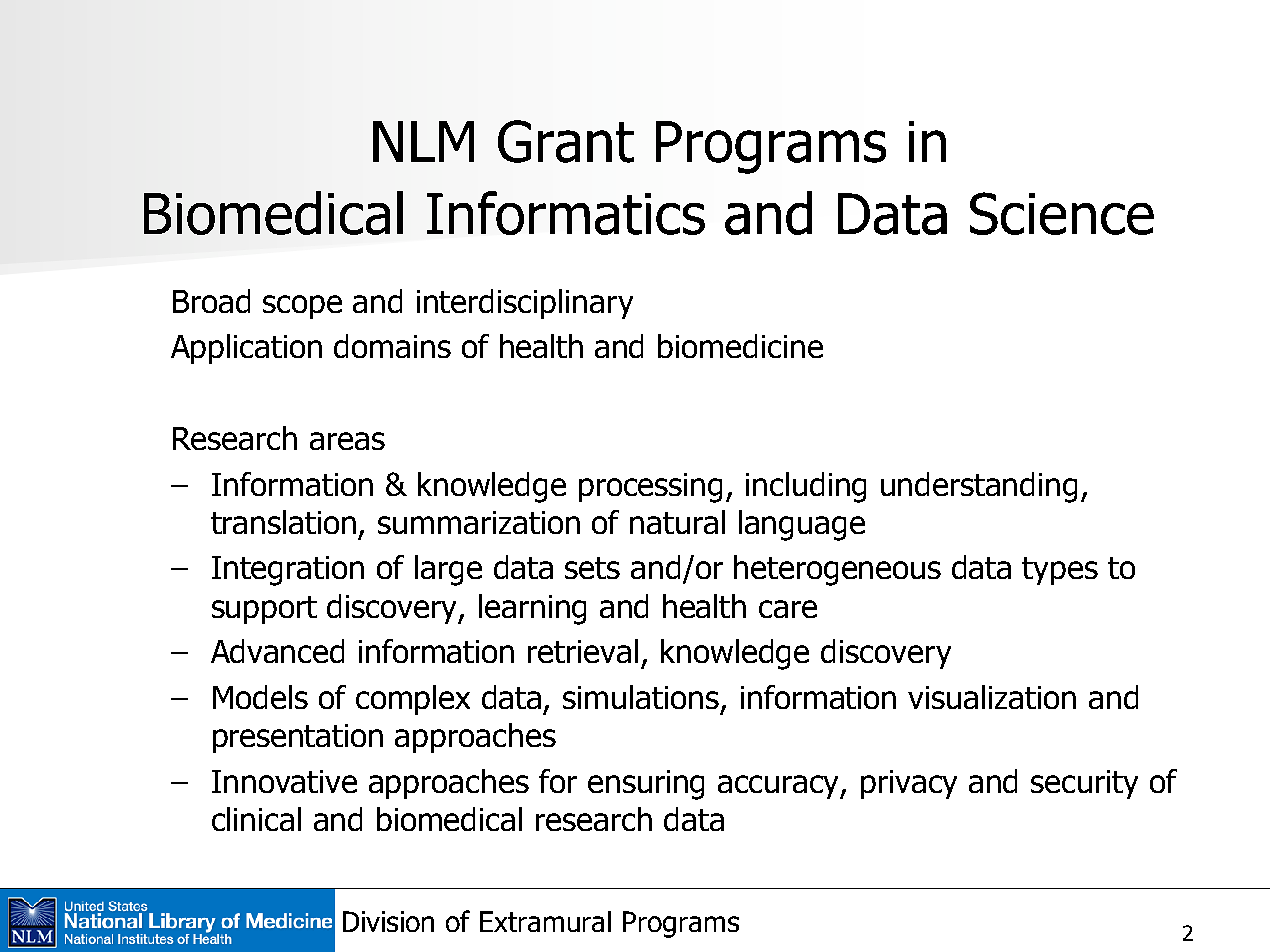 The image size is (1270, 952). What do you see at coordinates (545, 921) in the page?
I see `Extramural` at bounding box center [545, 921].
